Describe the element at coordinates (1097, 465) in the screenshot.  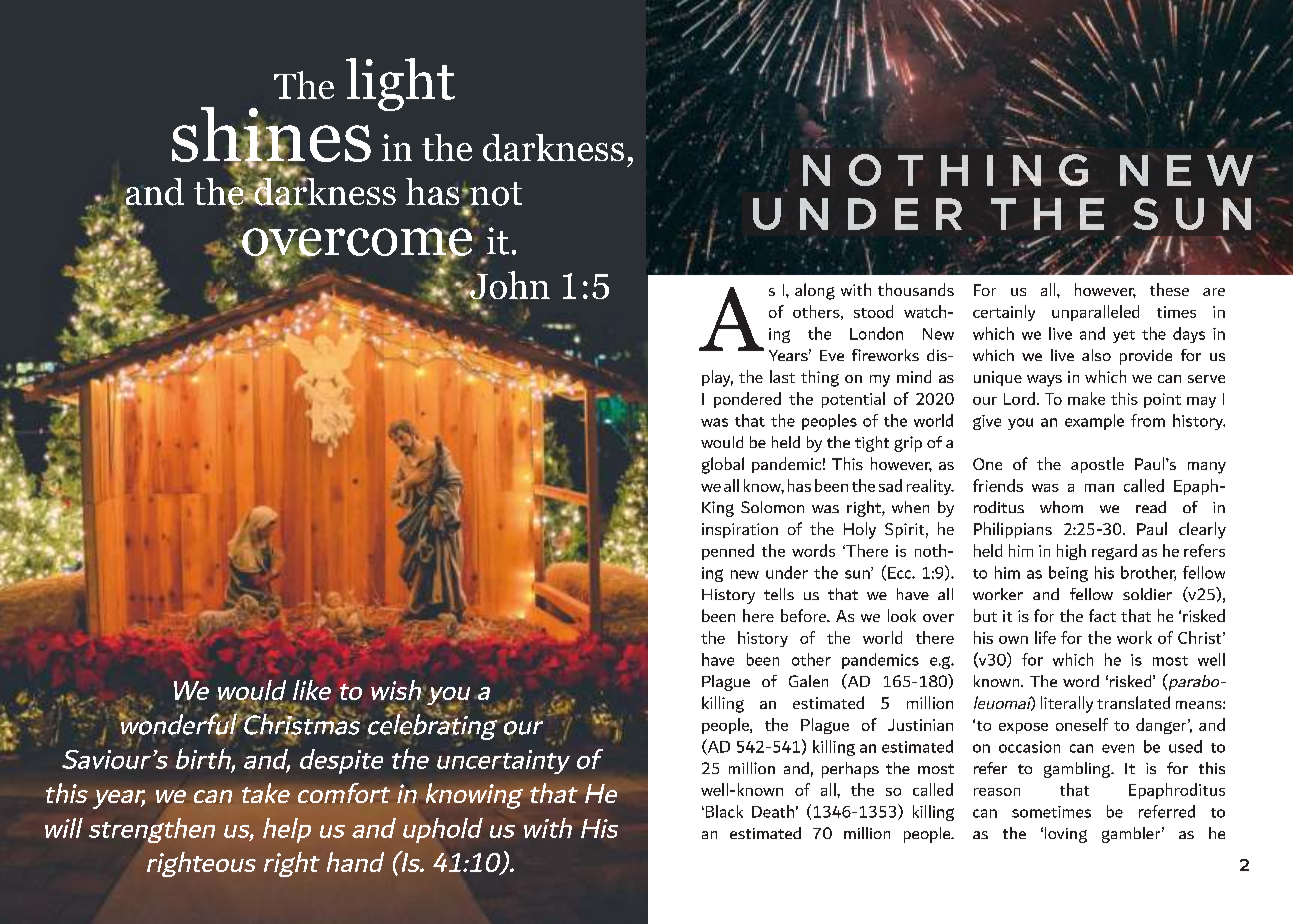
I see `apostle` at that location.
